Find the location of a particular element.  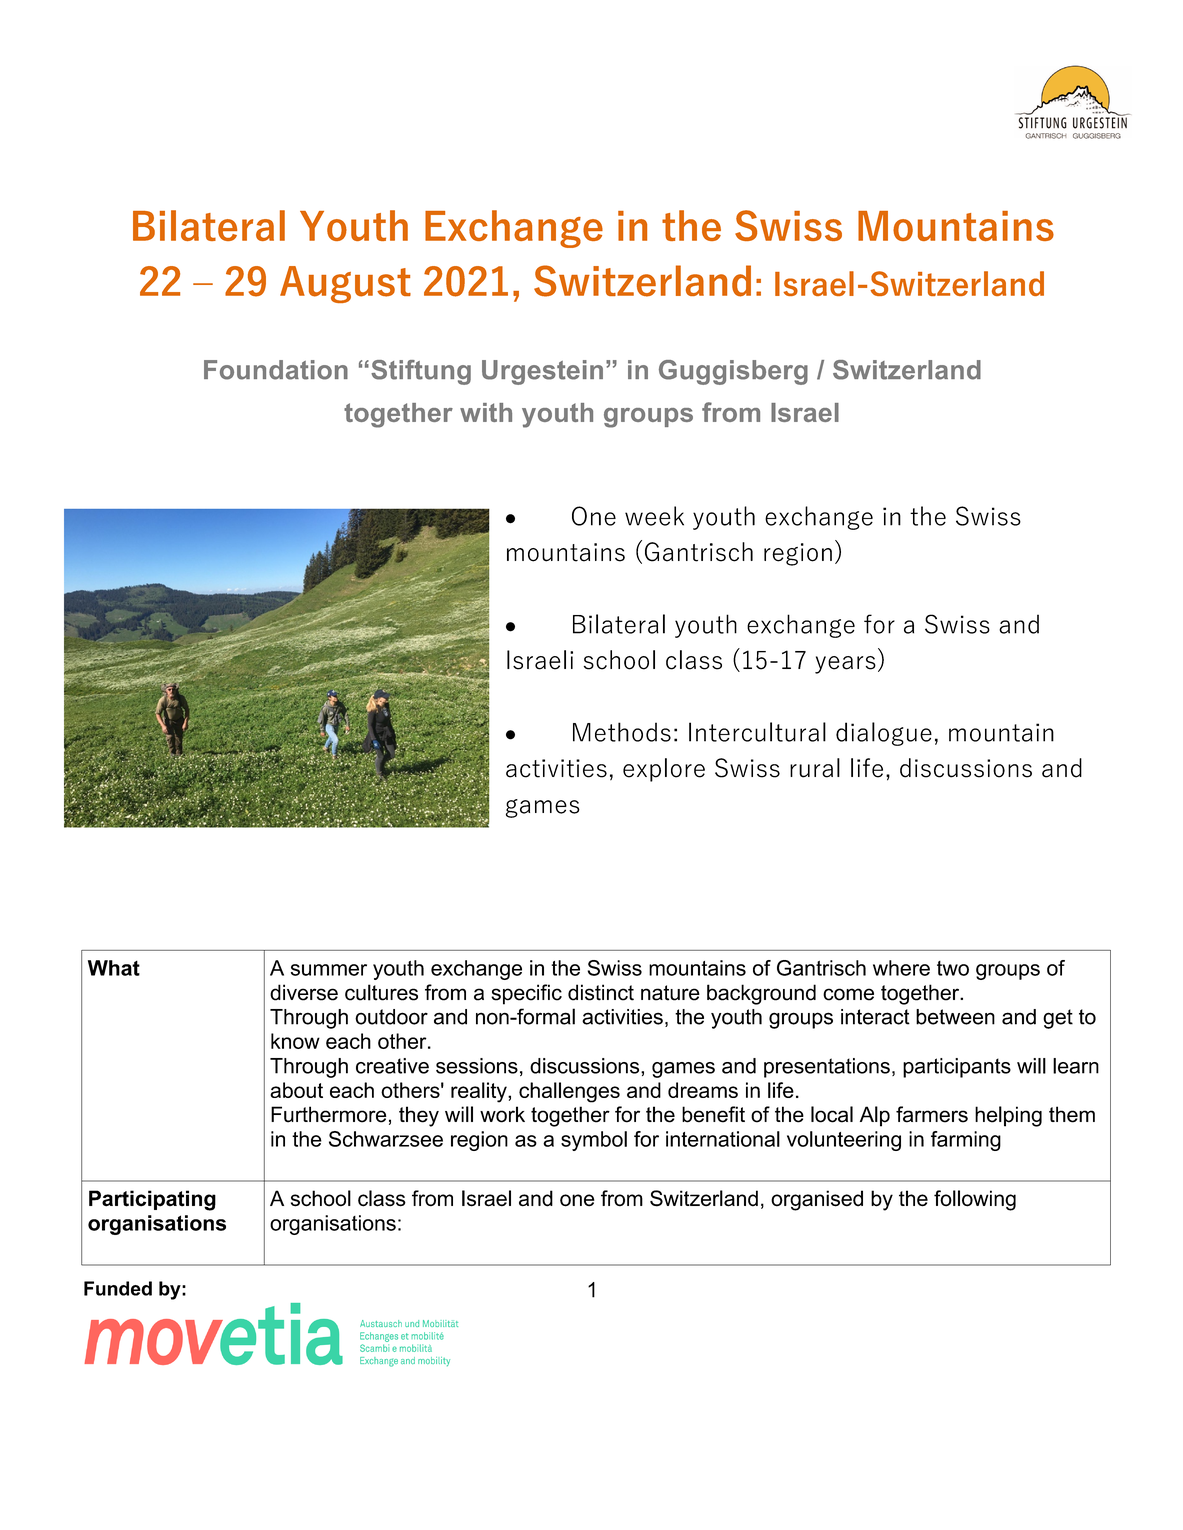

dialogue is located at coordinates (884, 734).
